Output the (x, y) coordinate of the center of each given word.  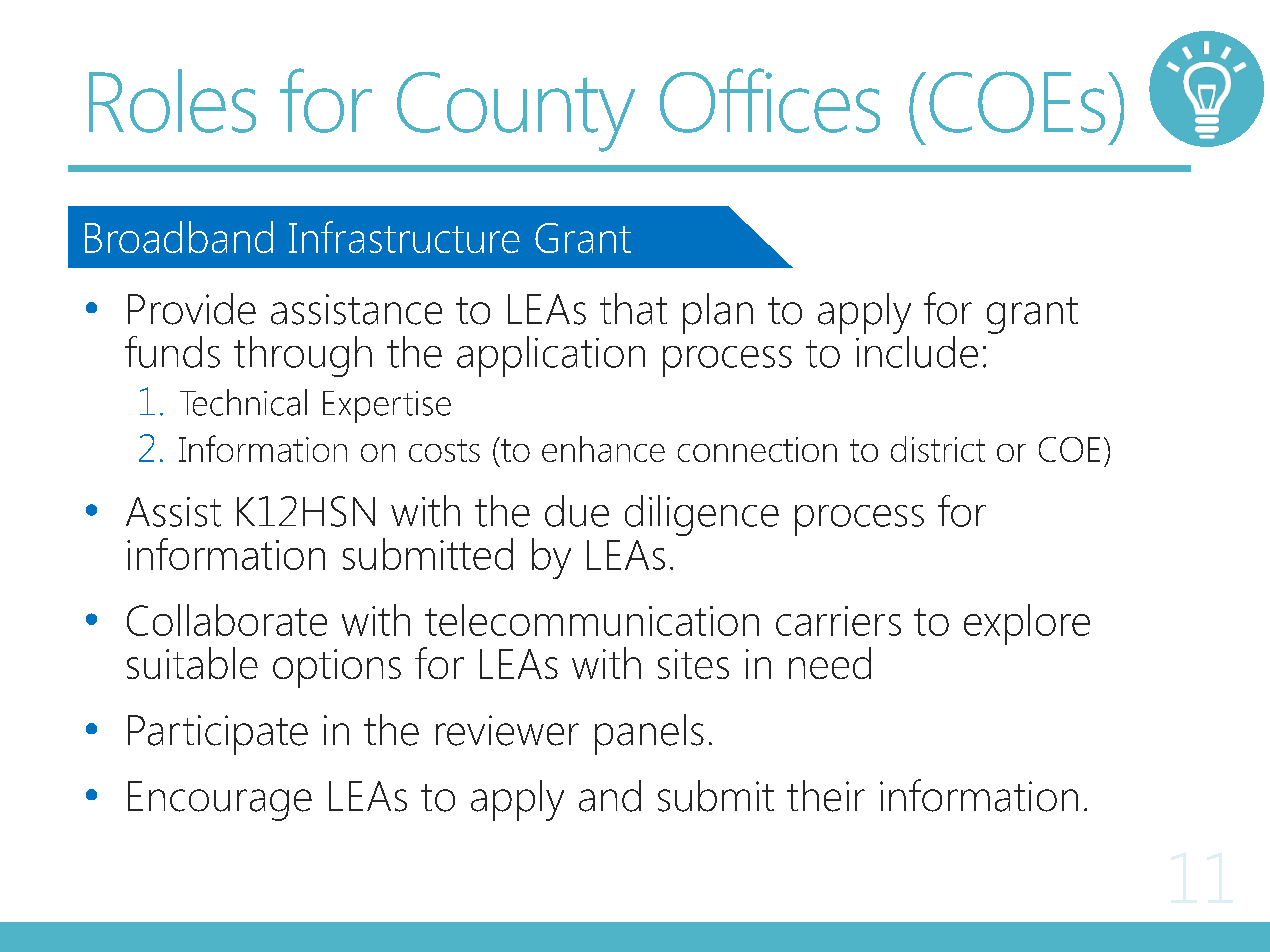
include (917, 350)
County (516, 112)
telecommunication (592, 620)
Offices (770, 100)
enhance (603, 449)
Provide (192, 309)
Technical (243, 402)
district (938, 449)
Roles (172, 101)
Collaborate (227, 620)
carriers (838, 621)
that (633, 309)
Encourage (220, 801)
